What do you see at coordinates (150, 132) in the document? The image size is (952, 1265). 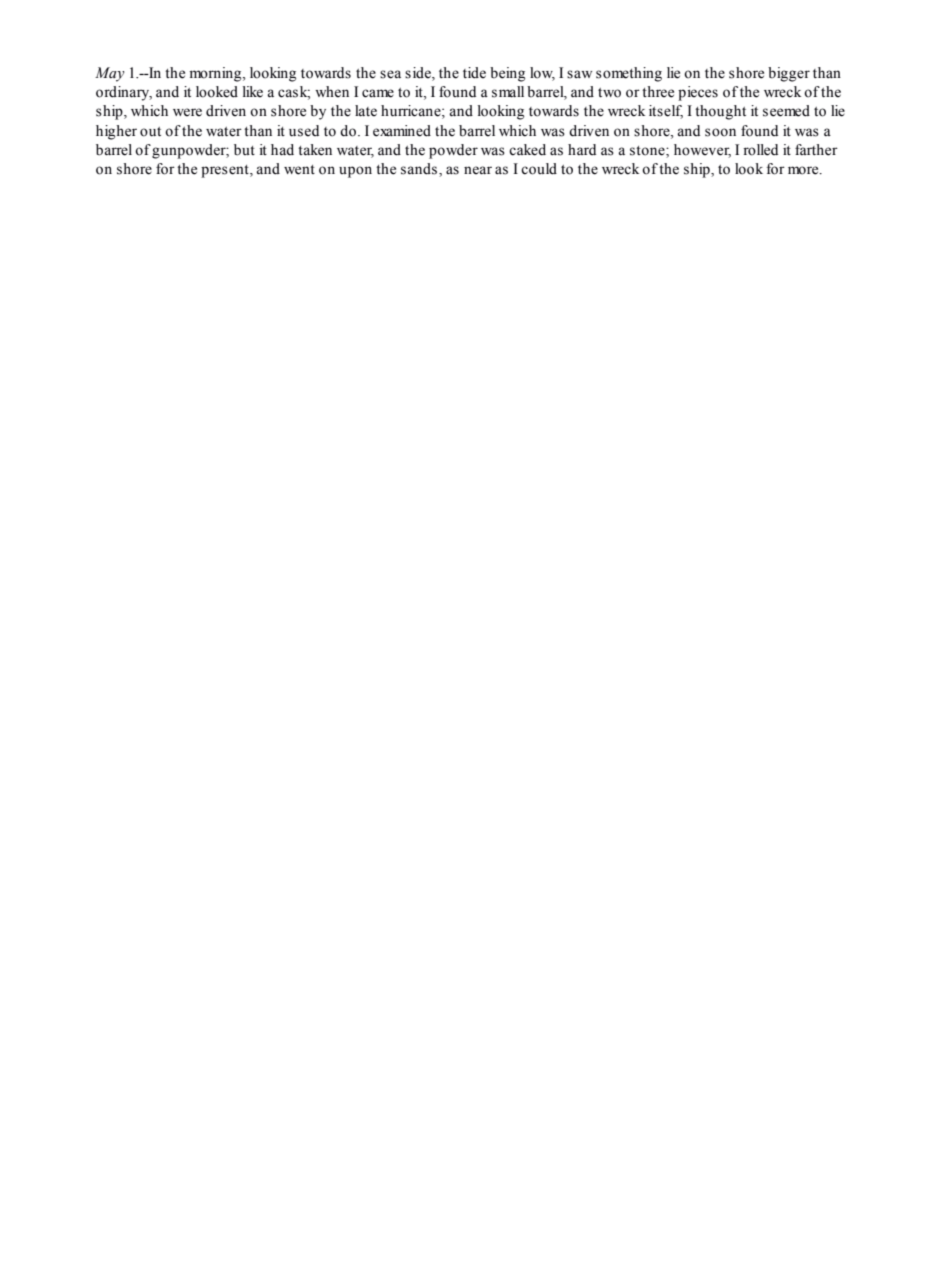 I see `out` at bounding box center [150, 132].
